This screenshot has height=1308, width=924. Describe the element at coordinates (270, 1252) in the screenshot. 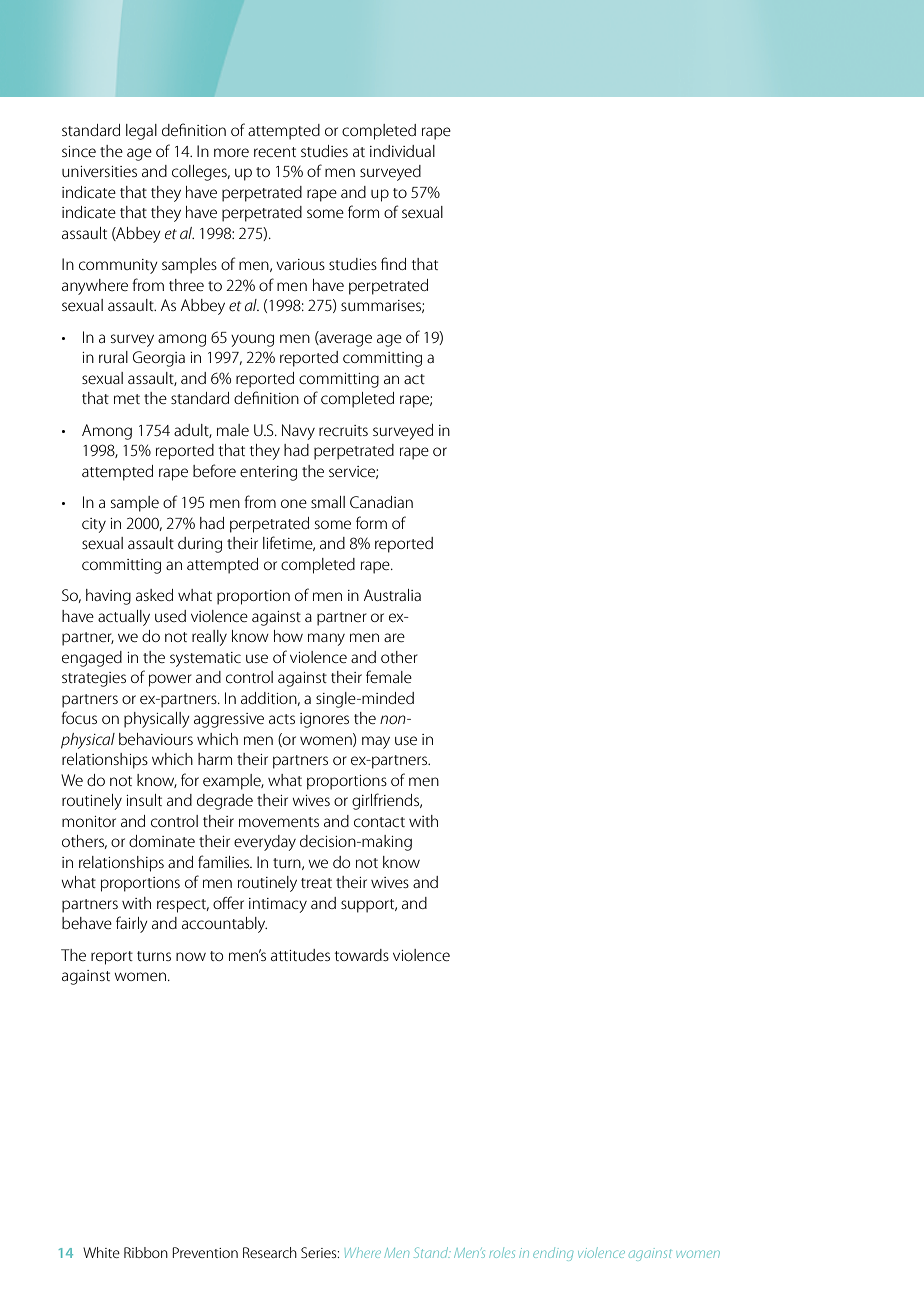

I see `Research` at that location.
